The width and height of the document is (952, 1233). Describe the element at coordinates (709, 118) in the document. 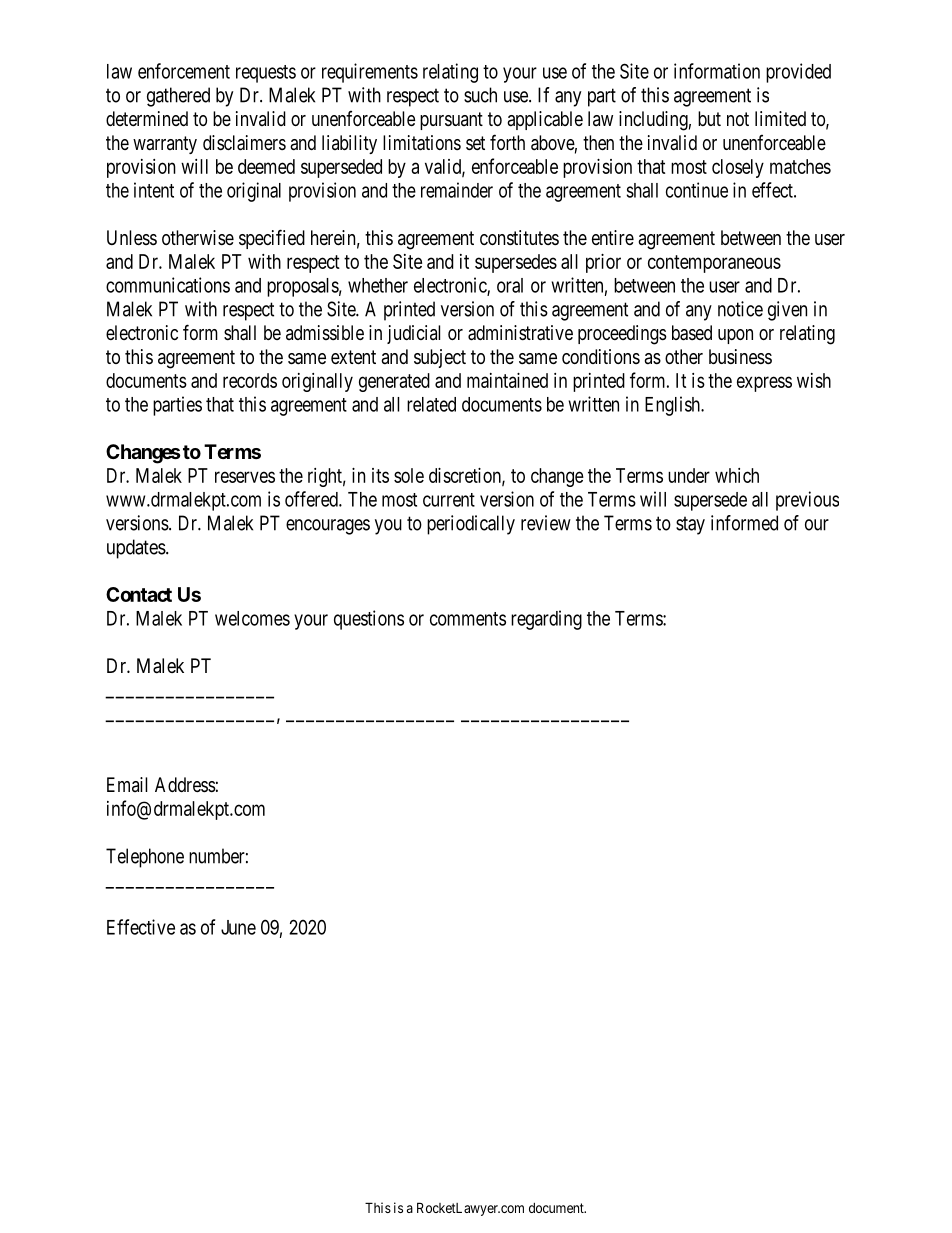

I see `but` at that location.
